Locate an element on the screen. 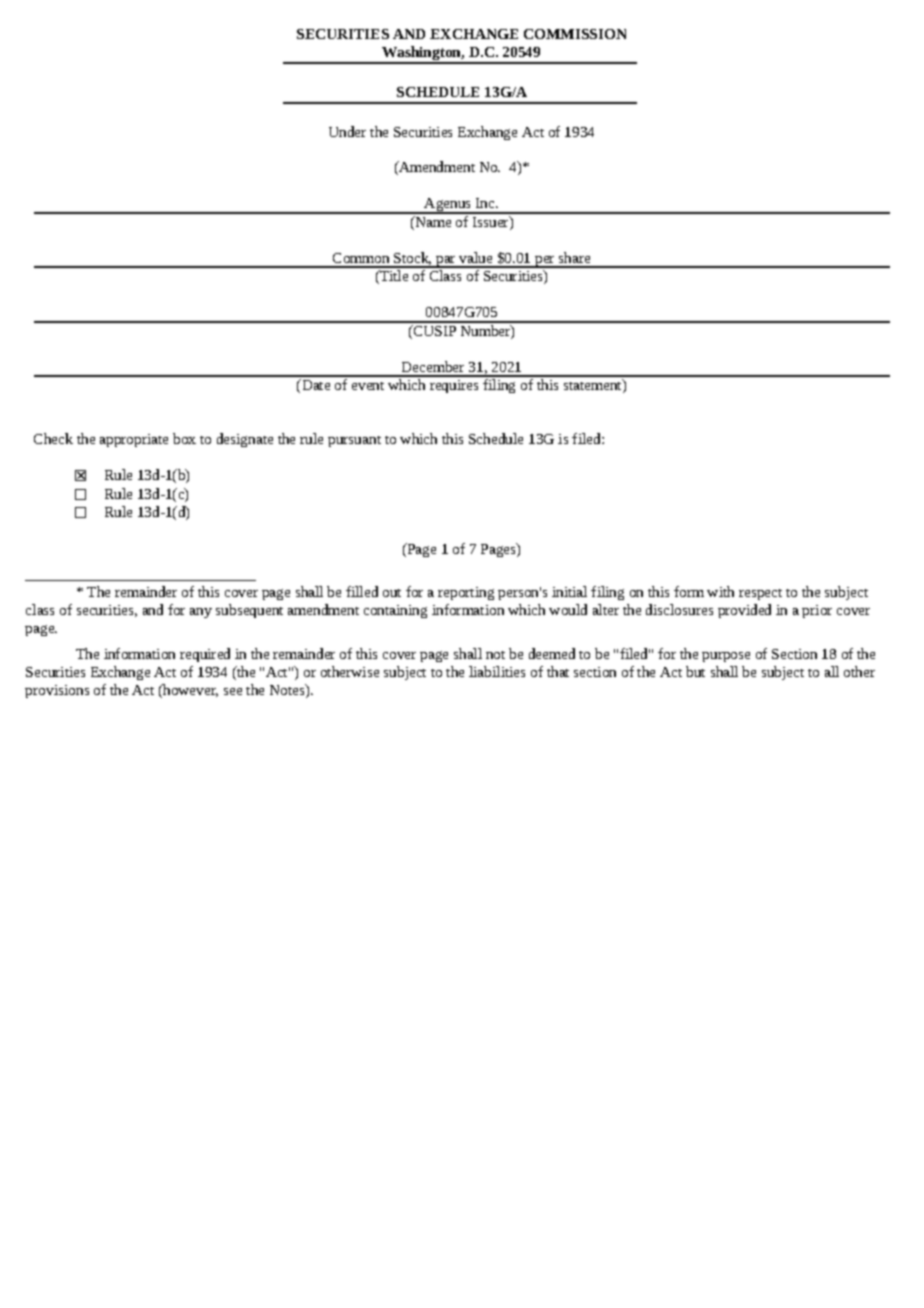  statement is located at coordinates (594, 386).
